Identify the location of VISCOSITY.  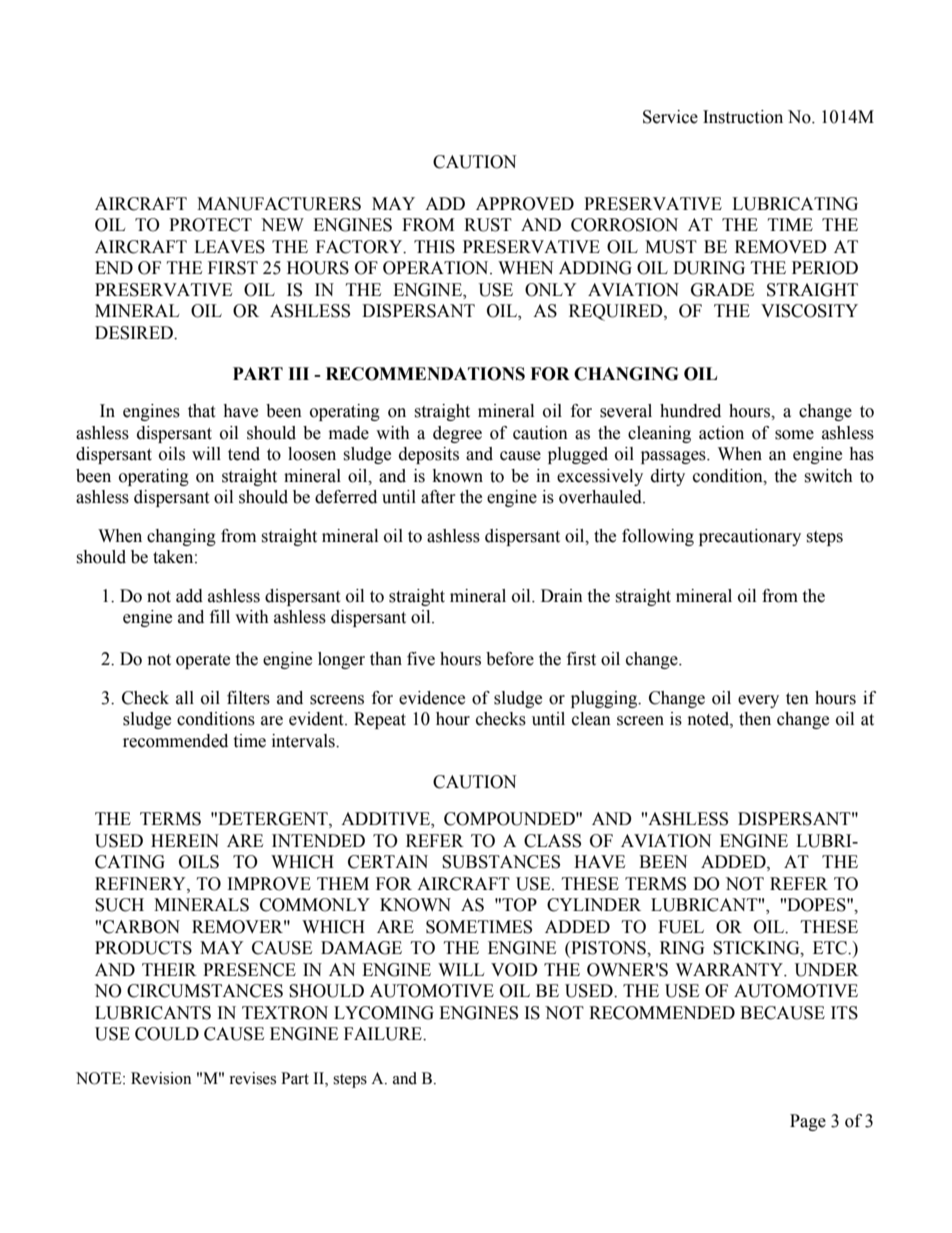
(809, 311).
